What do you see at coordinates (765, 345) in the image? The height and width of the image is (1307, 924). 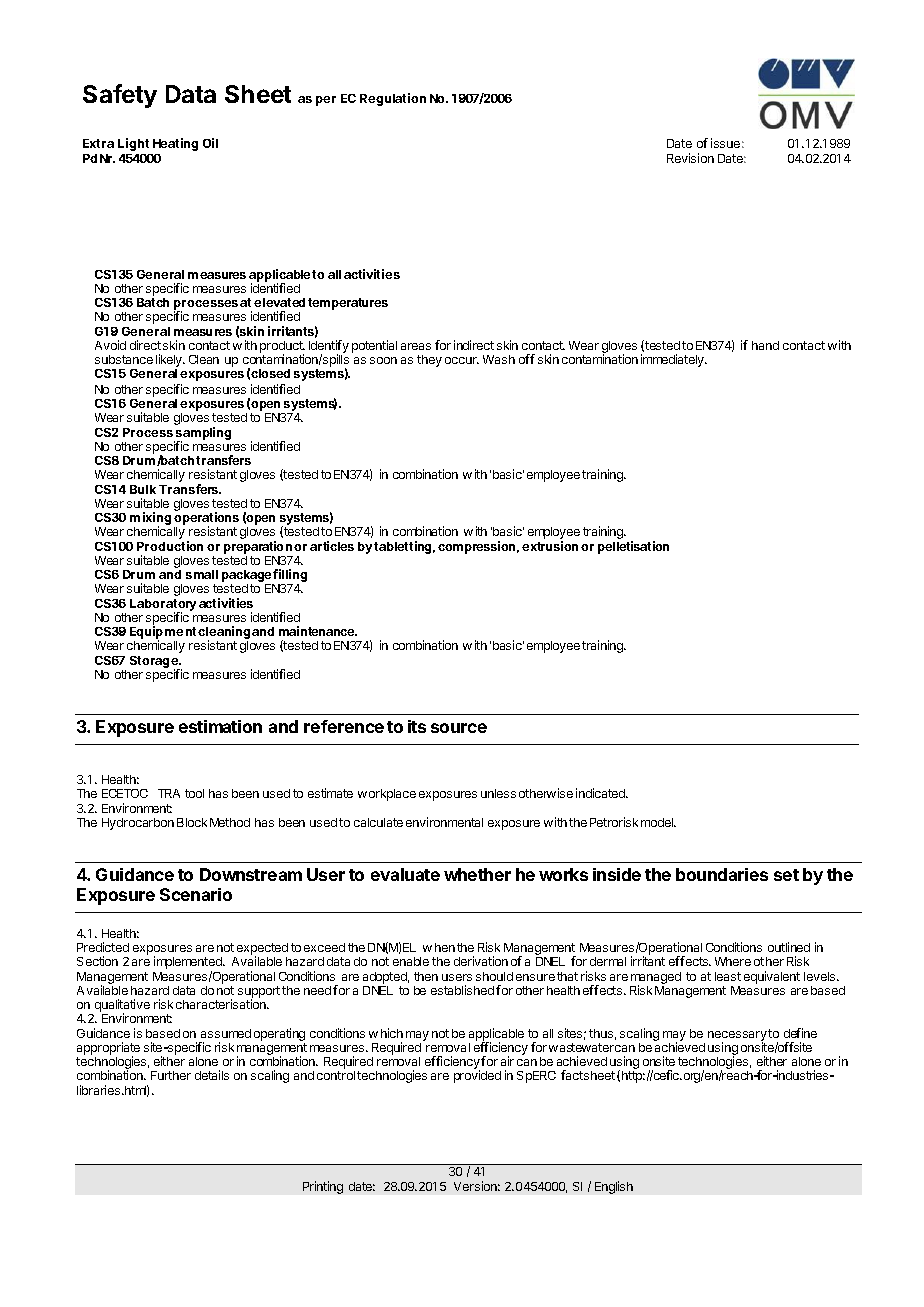 I see `hand` at bounding box center [765, 345].
